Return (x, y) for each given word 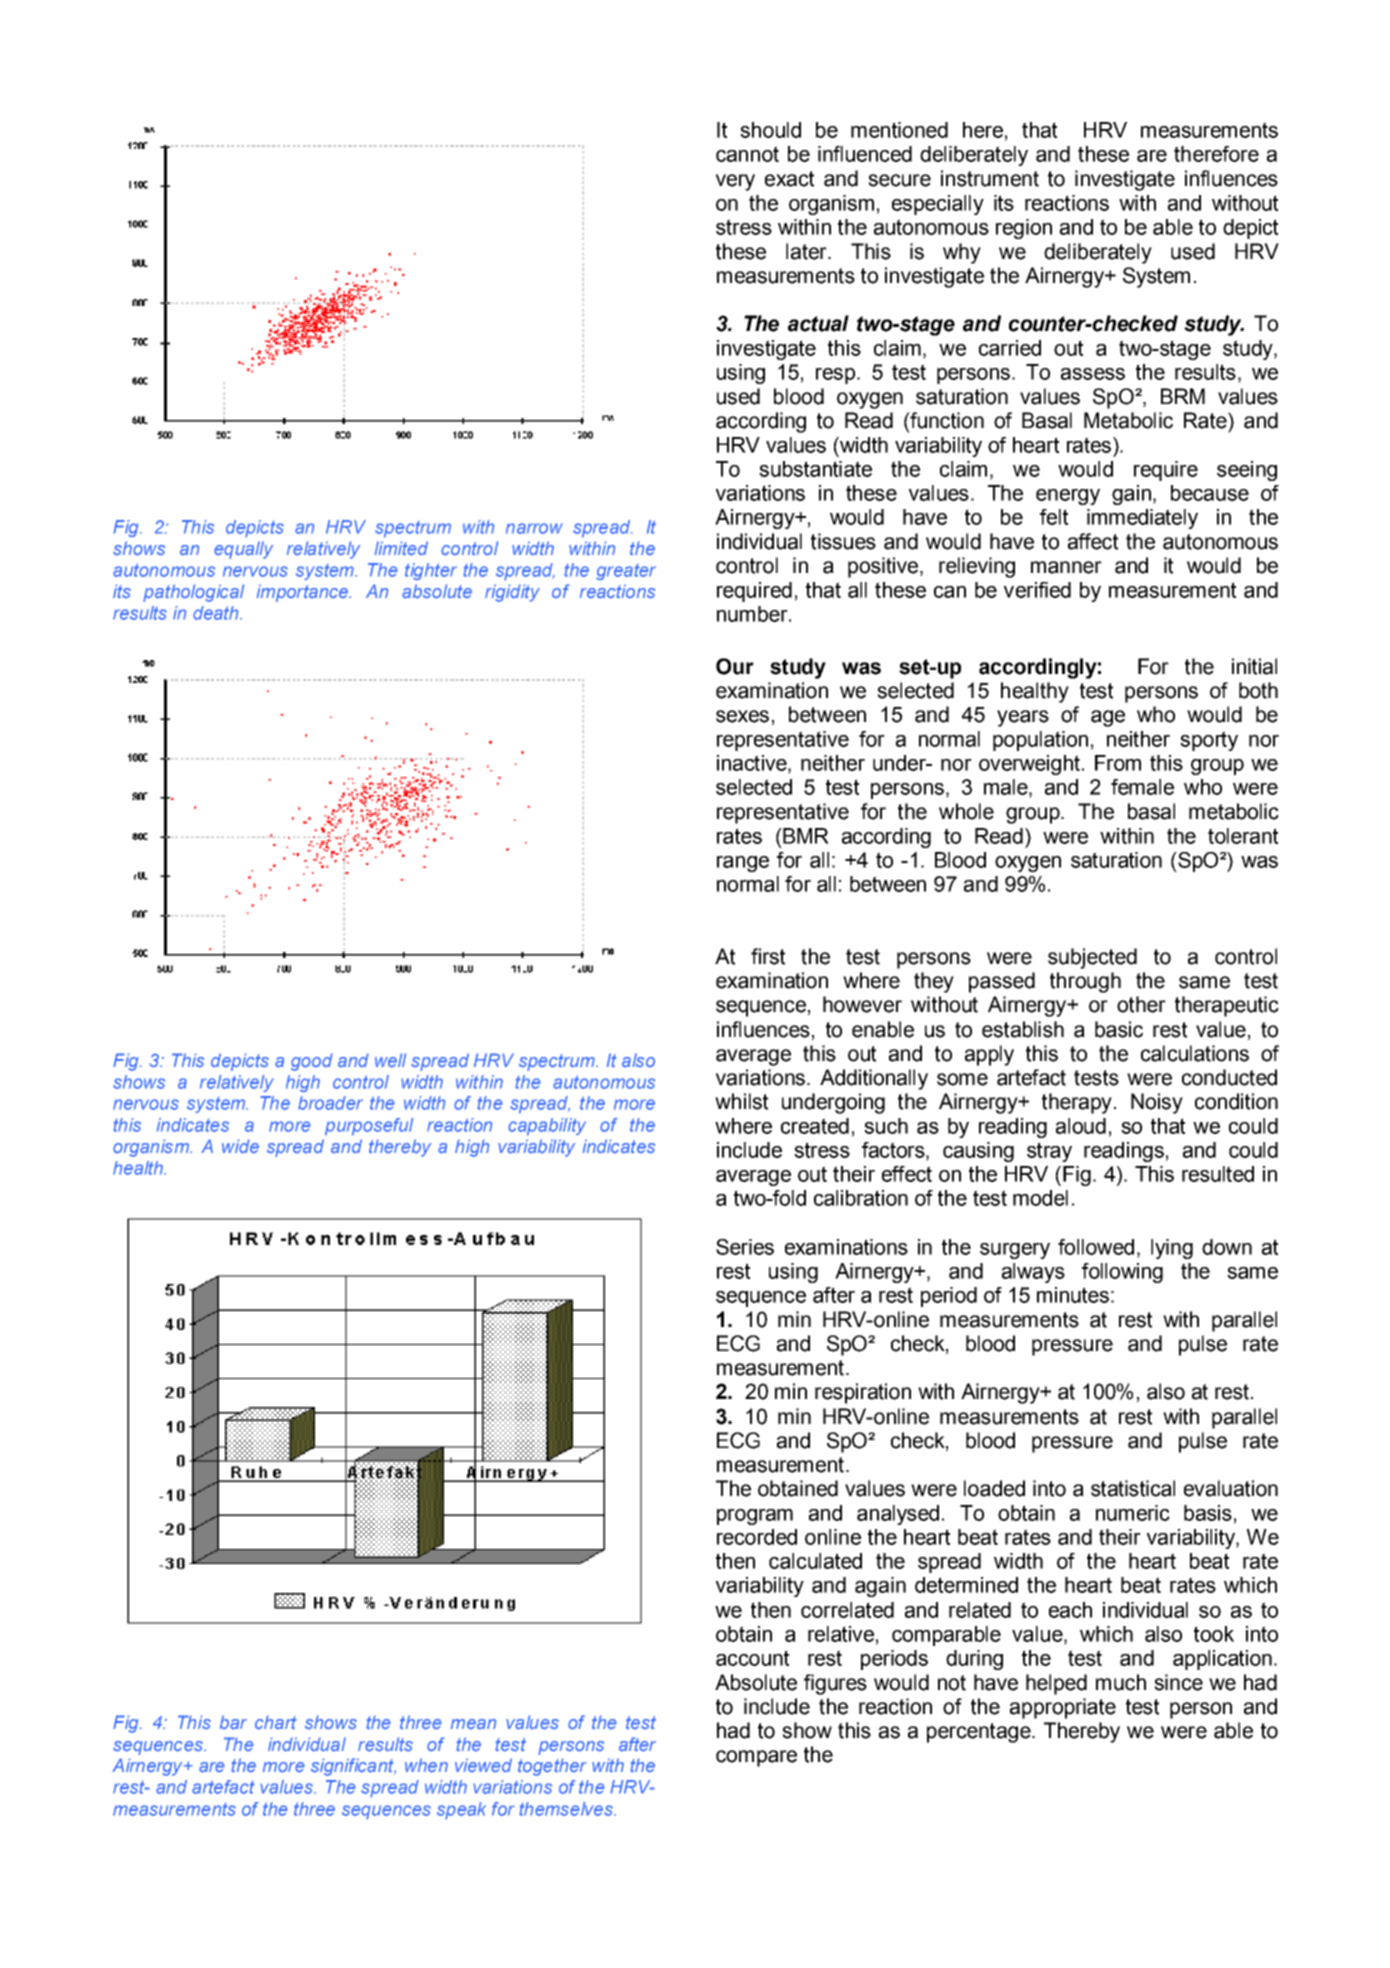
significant (353, 1767)
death (217, 613)
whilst (741, 1101)
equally (243, 550)
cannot (747, 154)
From (1118, 763)
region (1024, 229)
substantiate (815, 469)
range (743, 864)
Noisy (1157, 1103)
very (735, 182)
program (755, 1517)
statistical (1133, 1488)
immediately (1142, 519)
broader (330, 1103)
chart (276, 1722)
